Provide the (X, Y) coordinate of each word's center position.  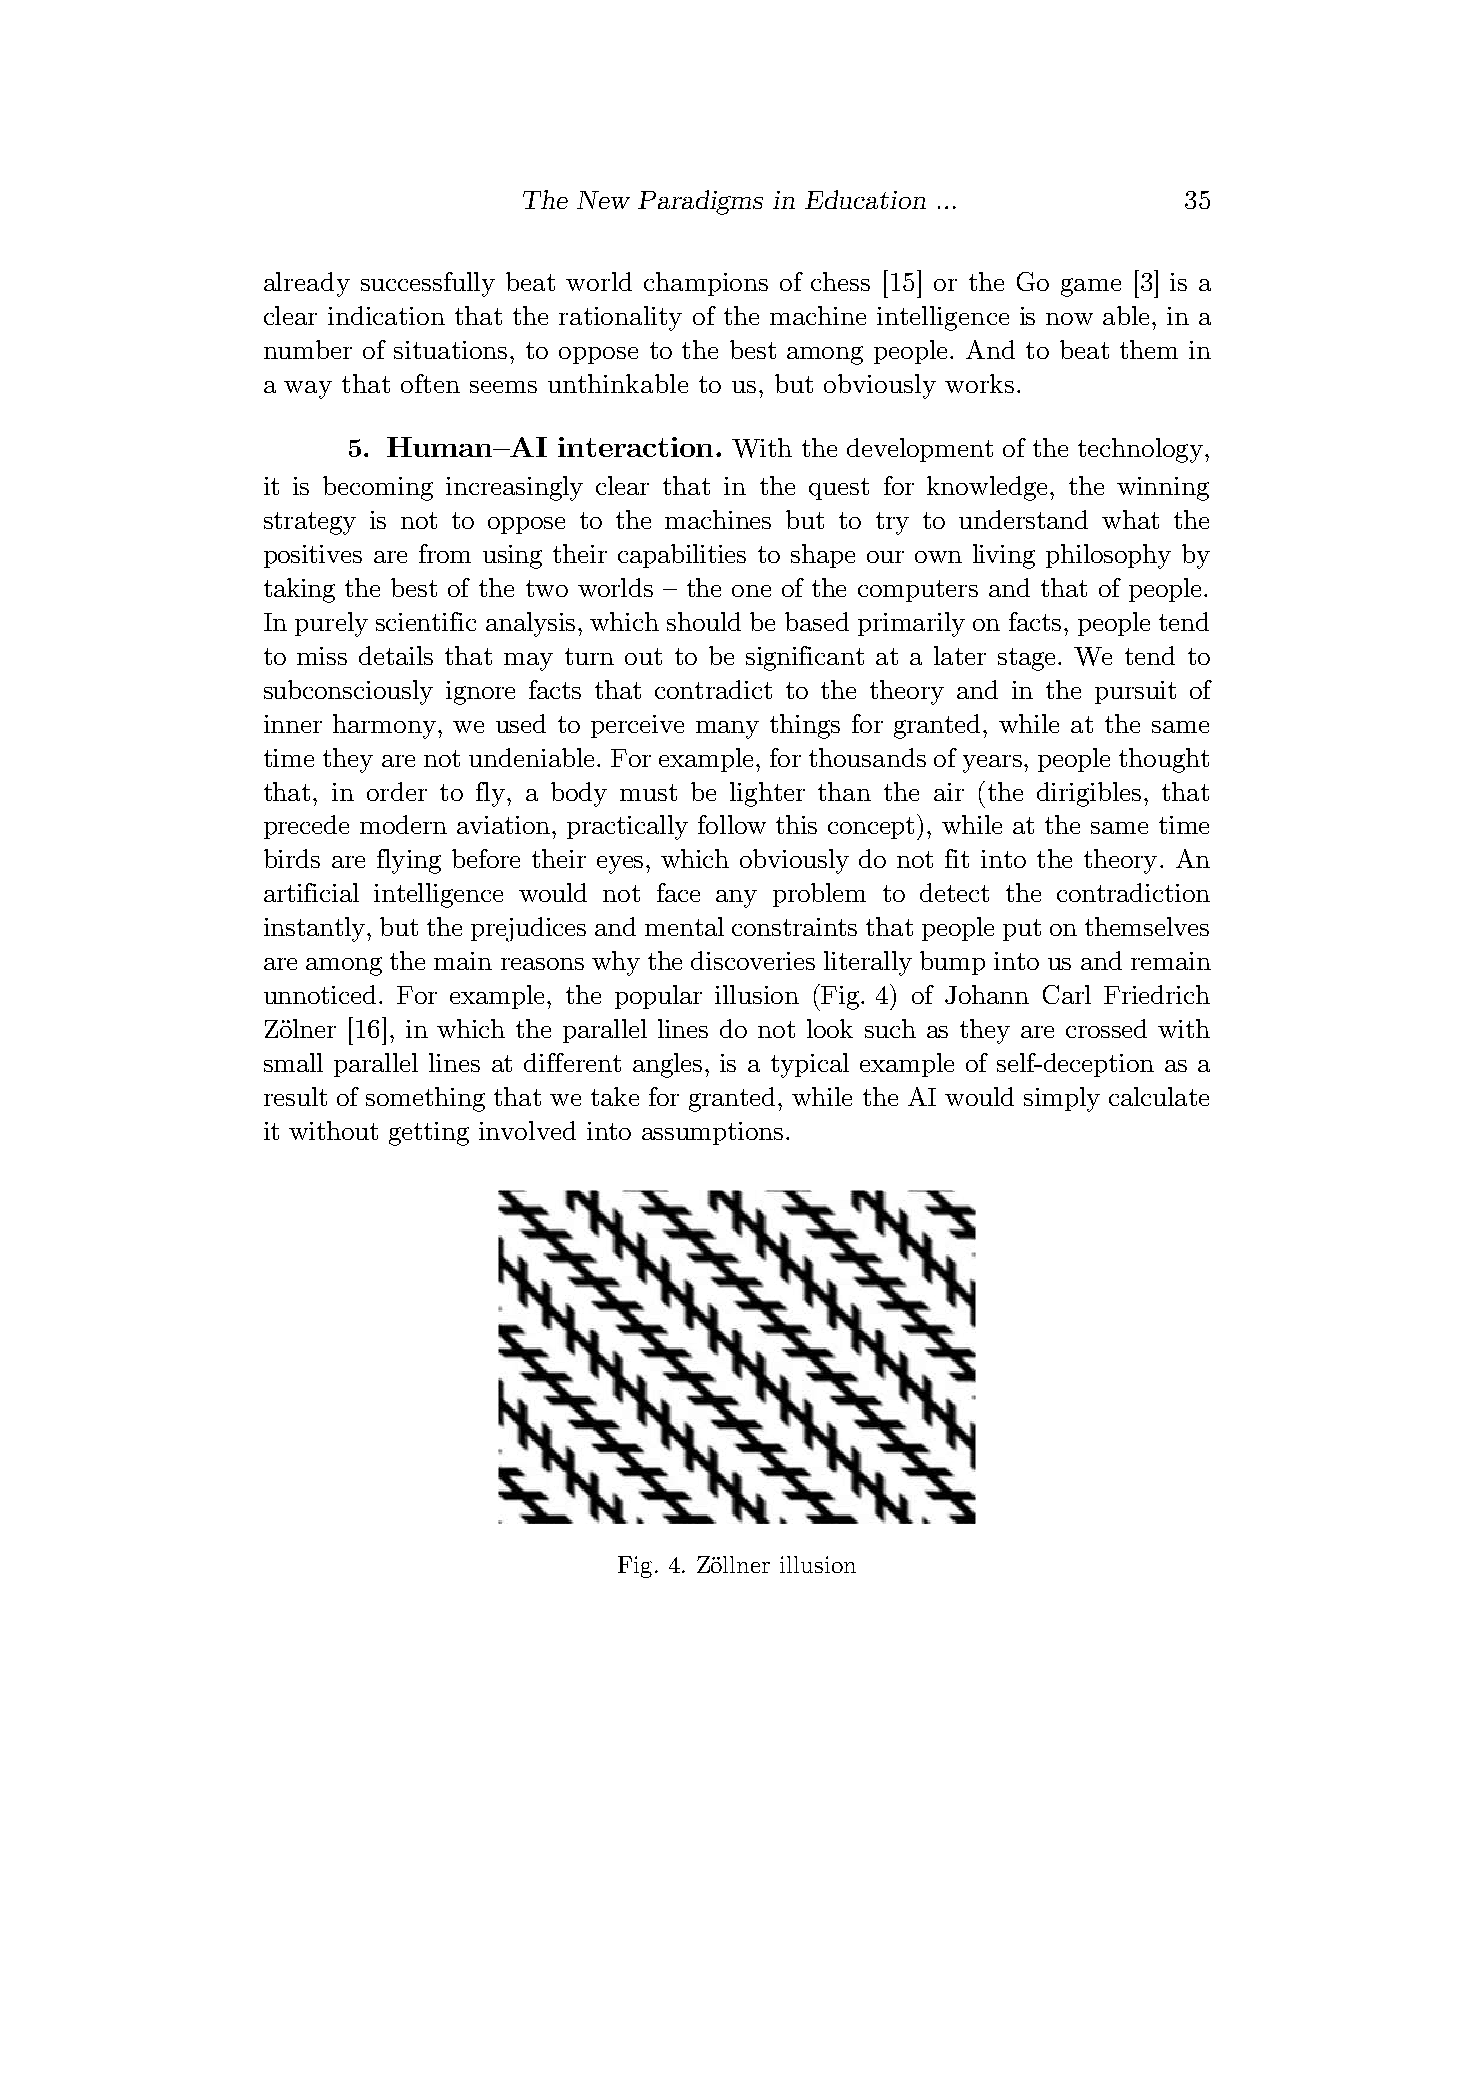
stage (1026, 659)
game (1091, 287)
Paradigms (700, 202)
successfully (428, 284)
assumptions (712, 1133)
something (425, 1099)
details (396, 655)
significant (805, 658)
